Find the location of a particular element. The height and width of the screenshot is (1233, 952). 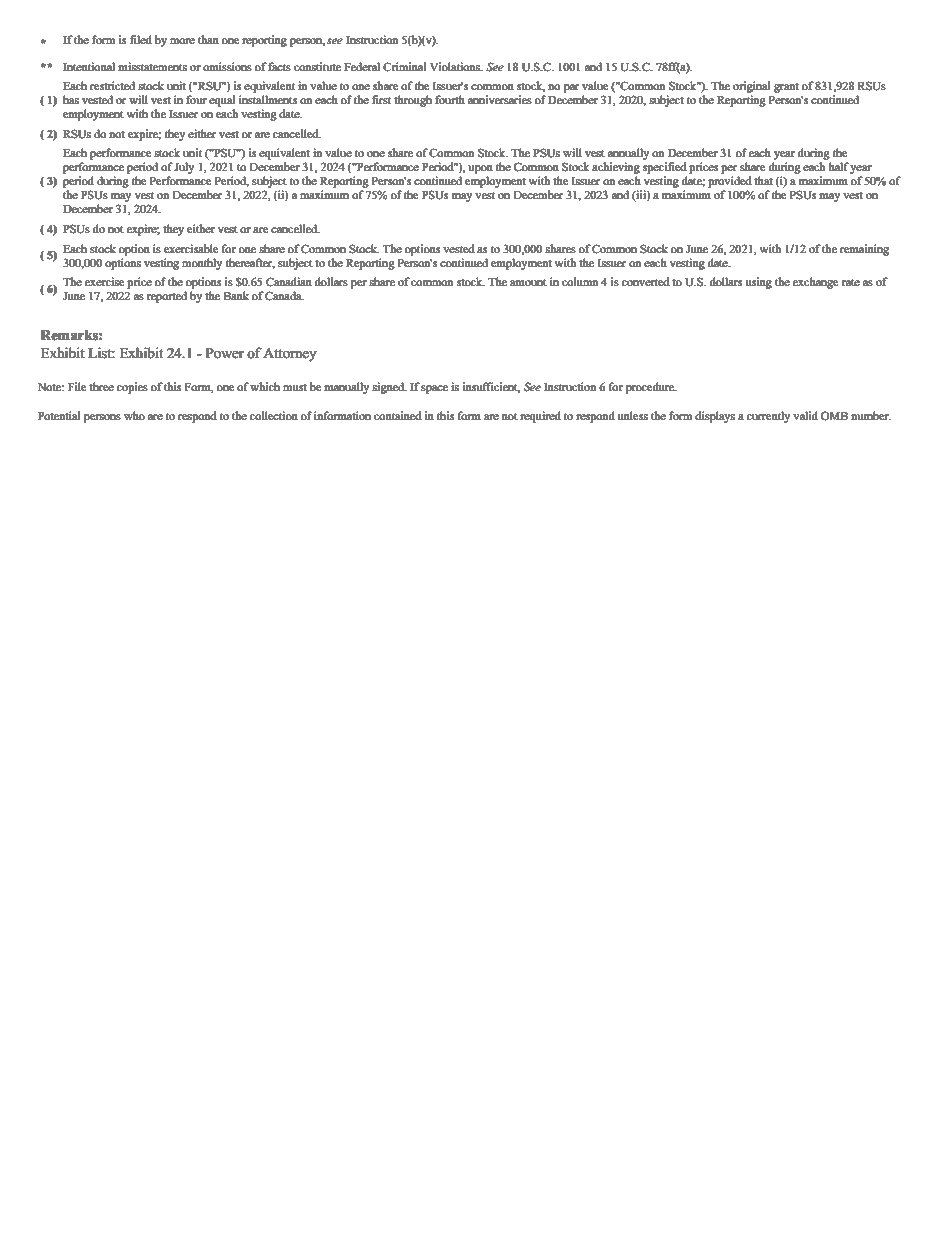

amount is located at coordinates (528, 282).
